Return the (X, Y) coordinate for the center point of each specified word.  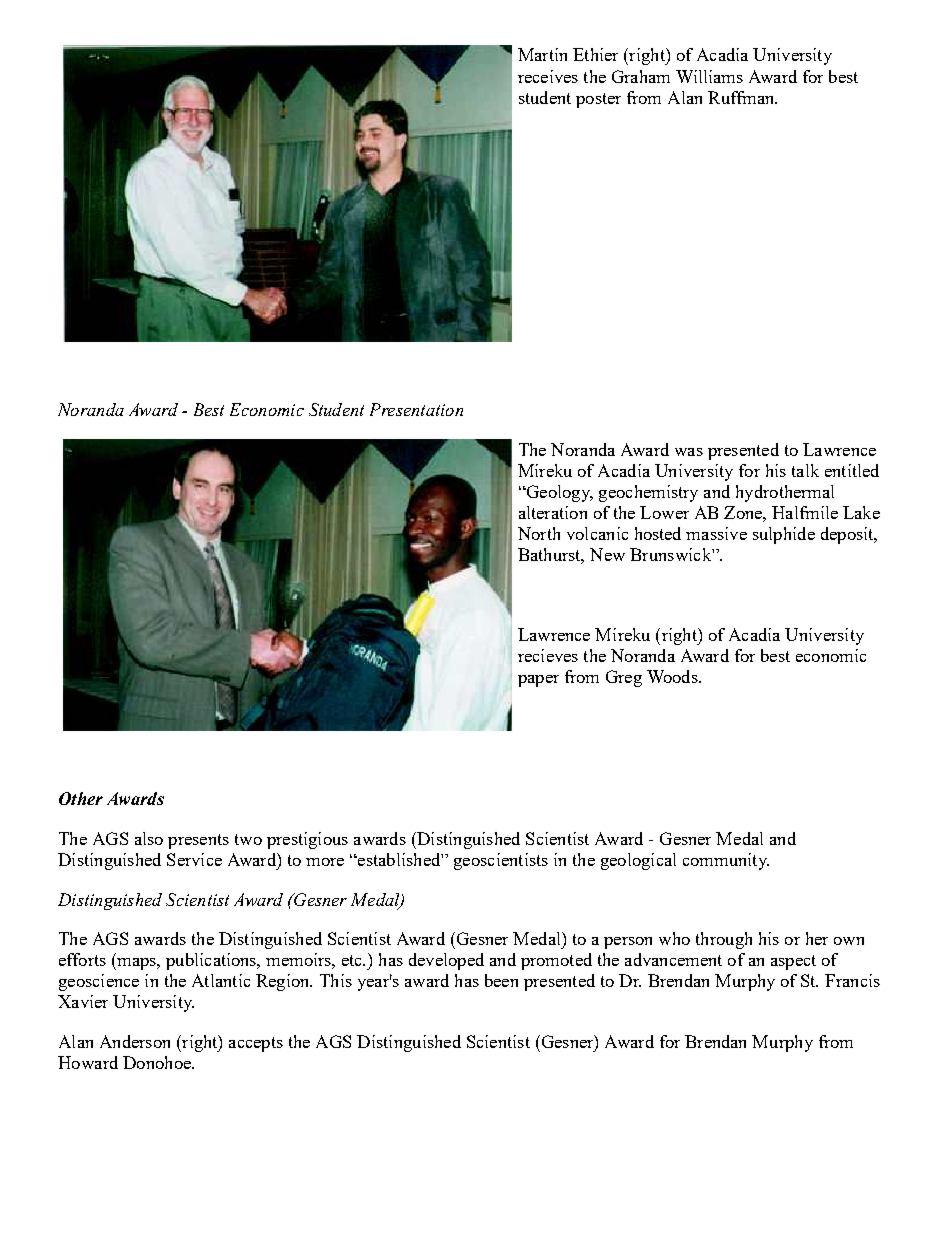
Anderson (135, 1041)
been (501, 980)
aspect (793, 962)
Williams (709, 76)
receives (548, 76)
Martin (542, 54)
